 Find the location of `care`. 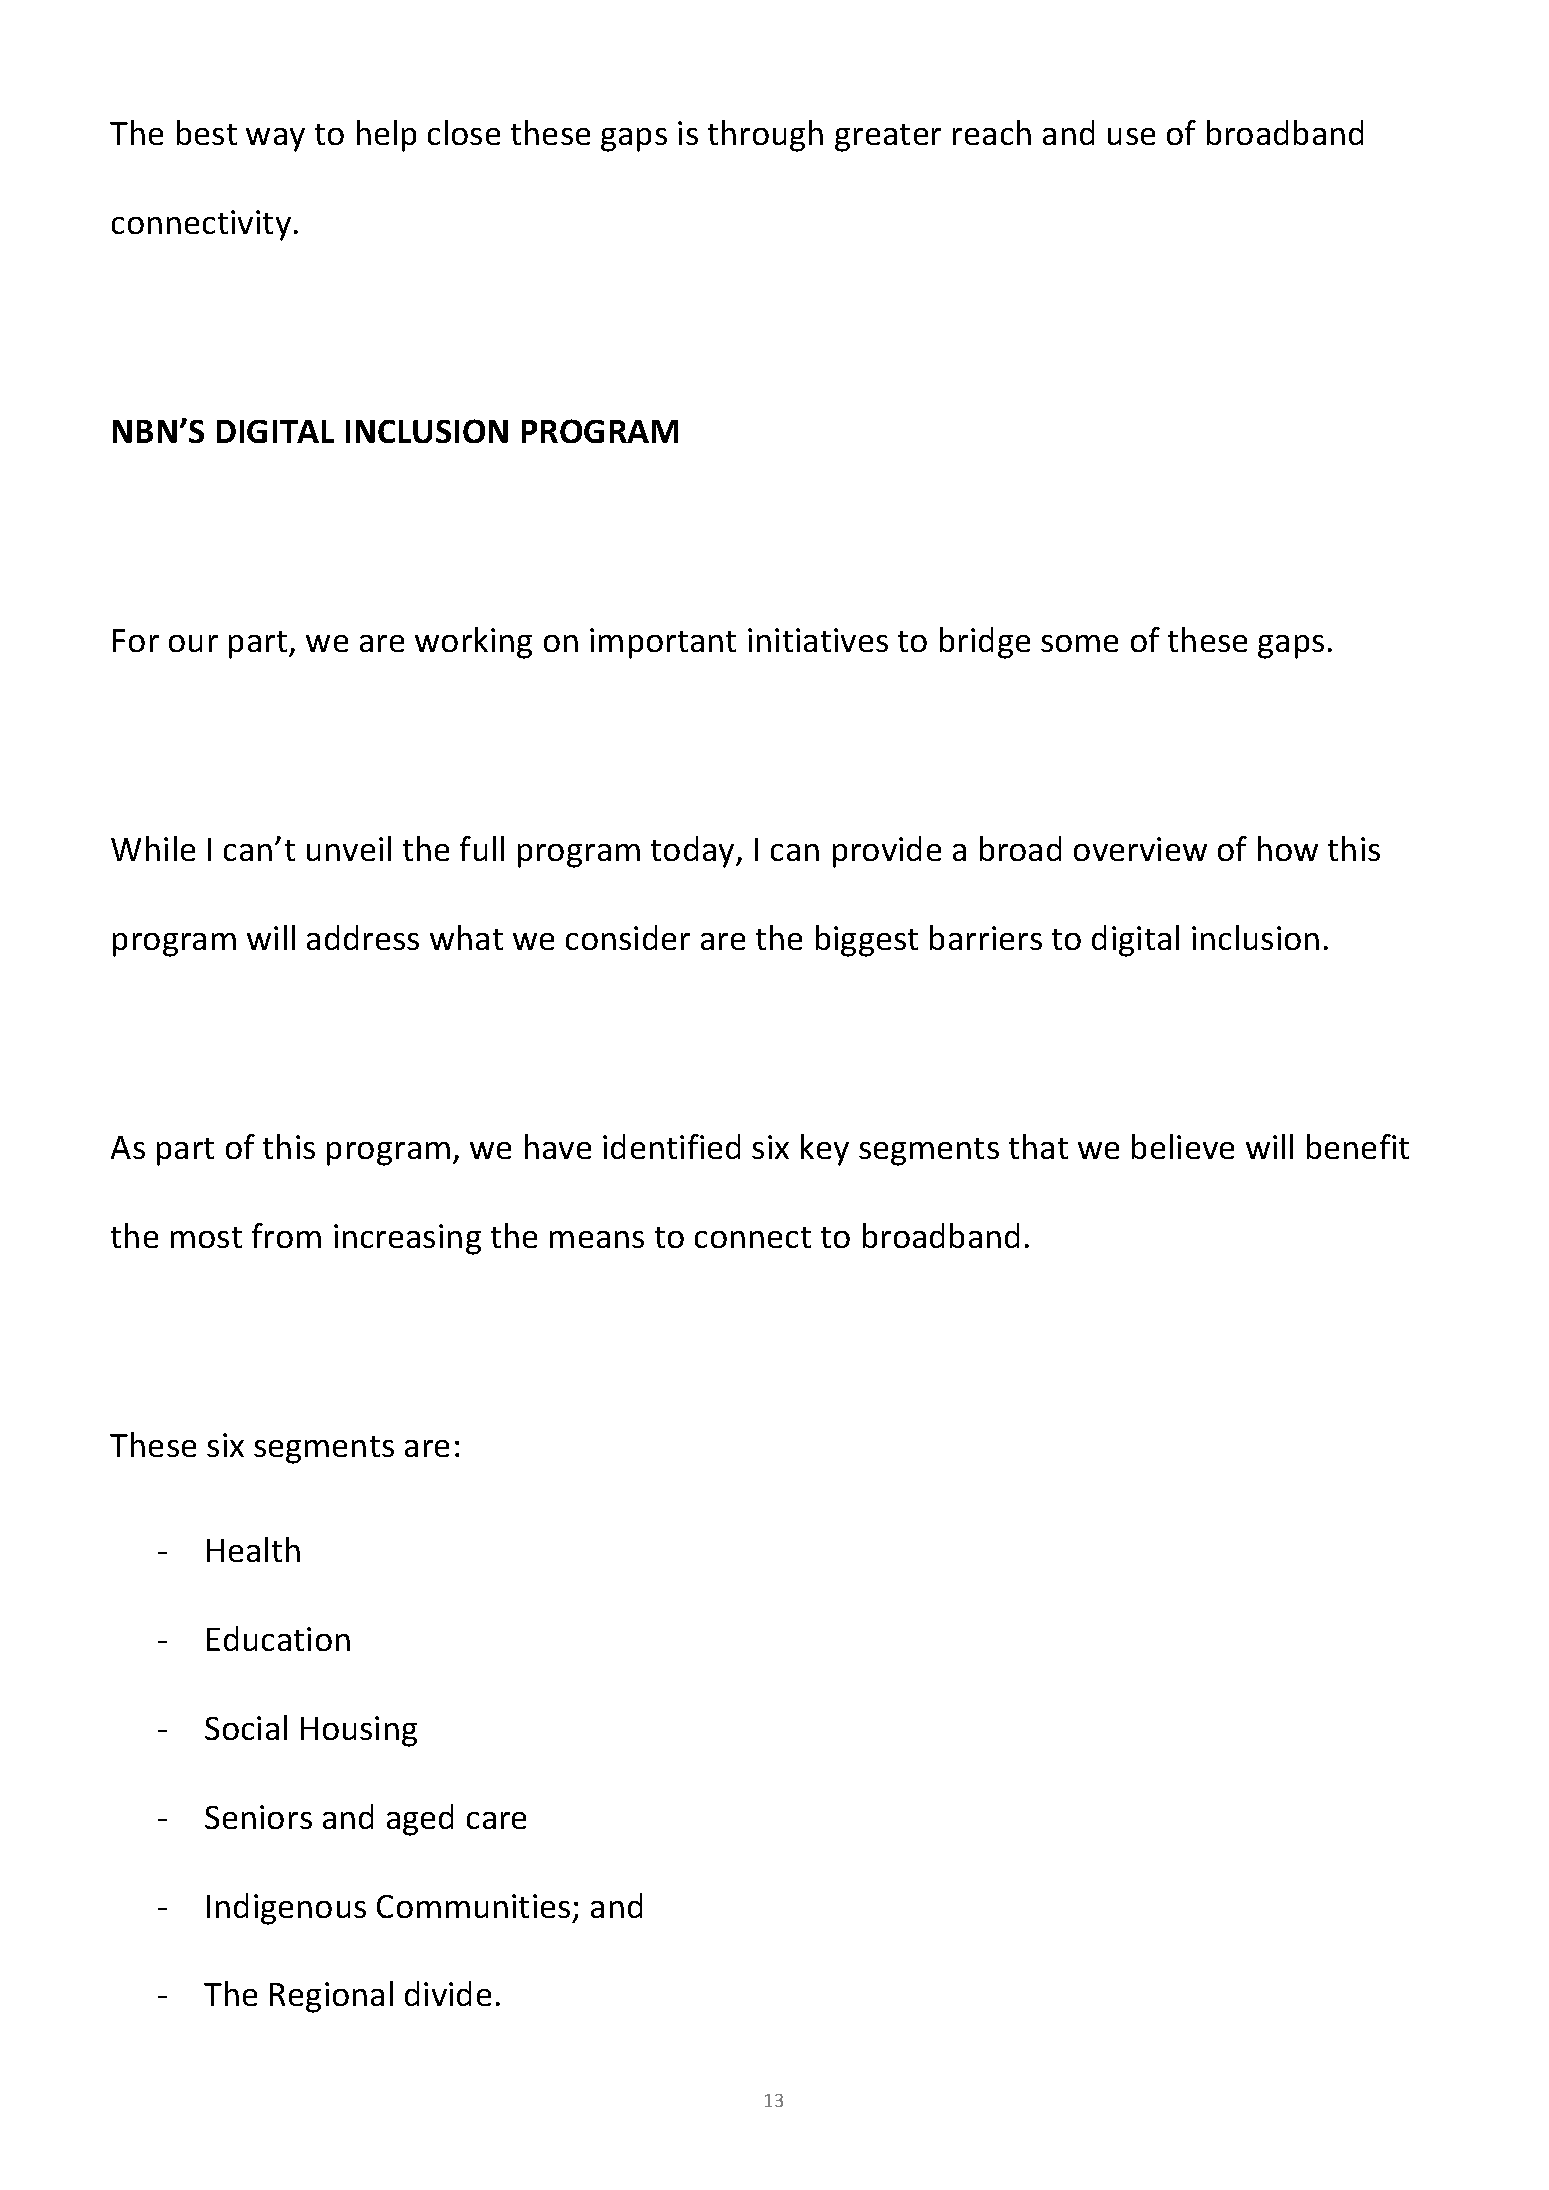

care is located at coordinates (496, 1820).
